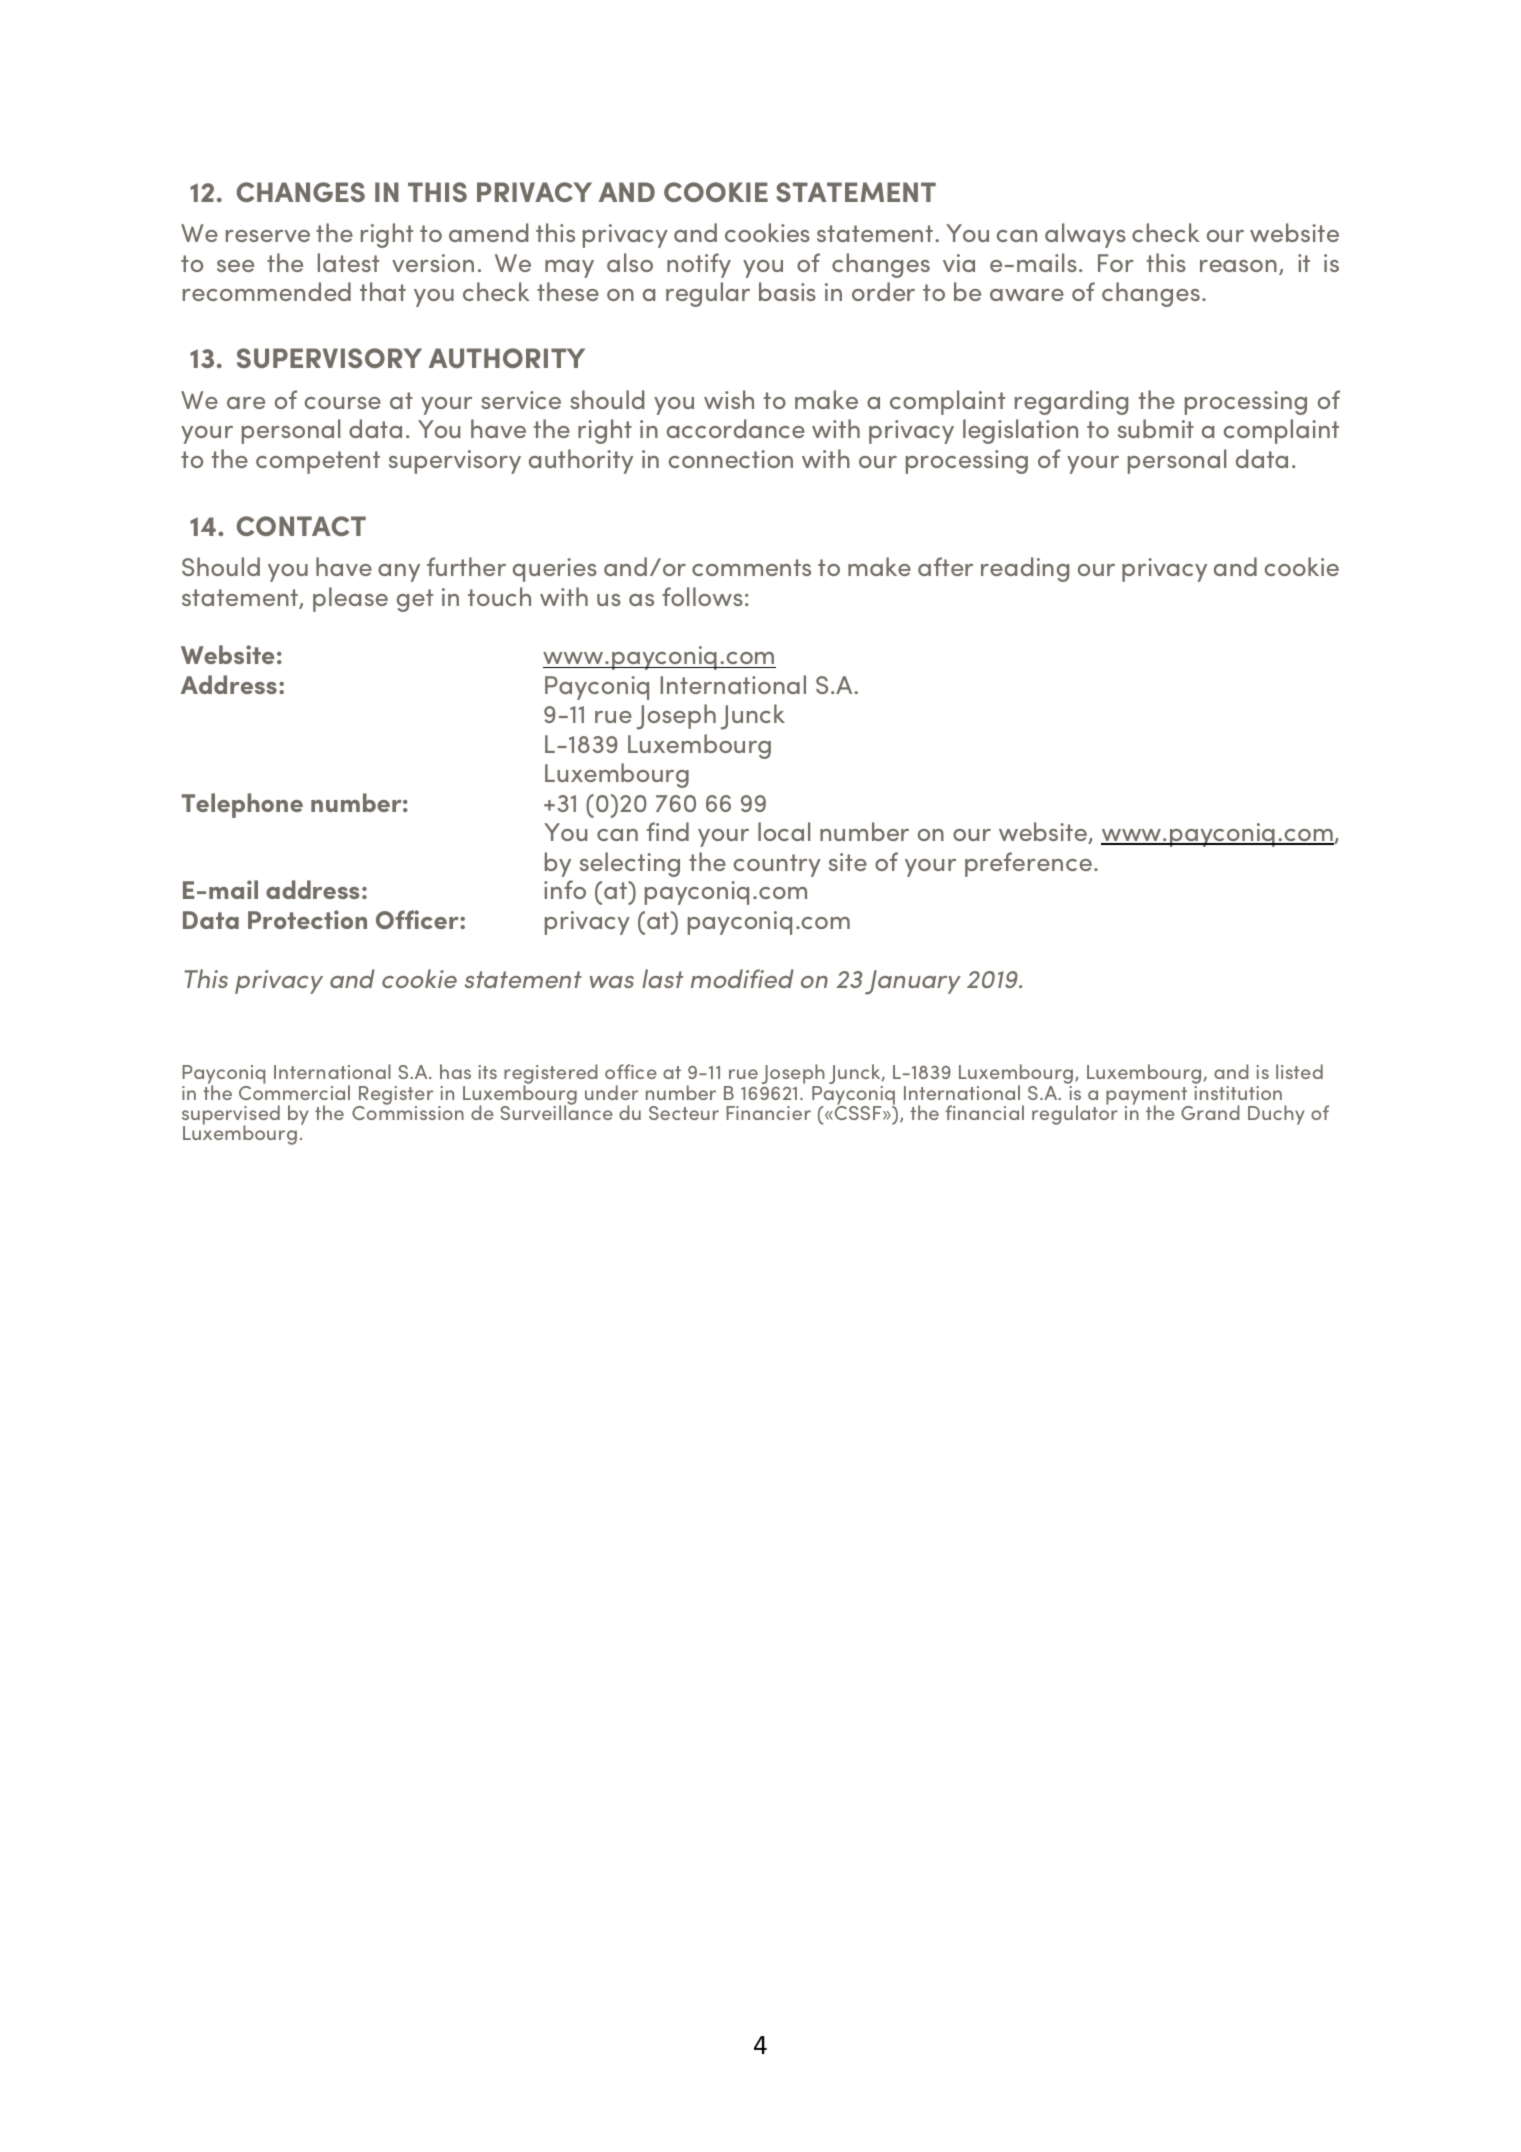  What do you see at coordinates (294, 1091) in the screenshot?
I see `Commercial` at bounding box center [294, 1091].
